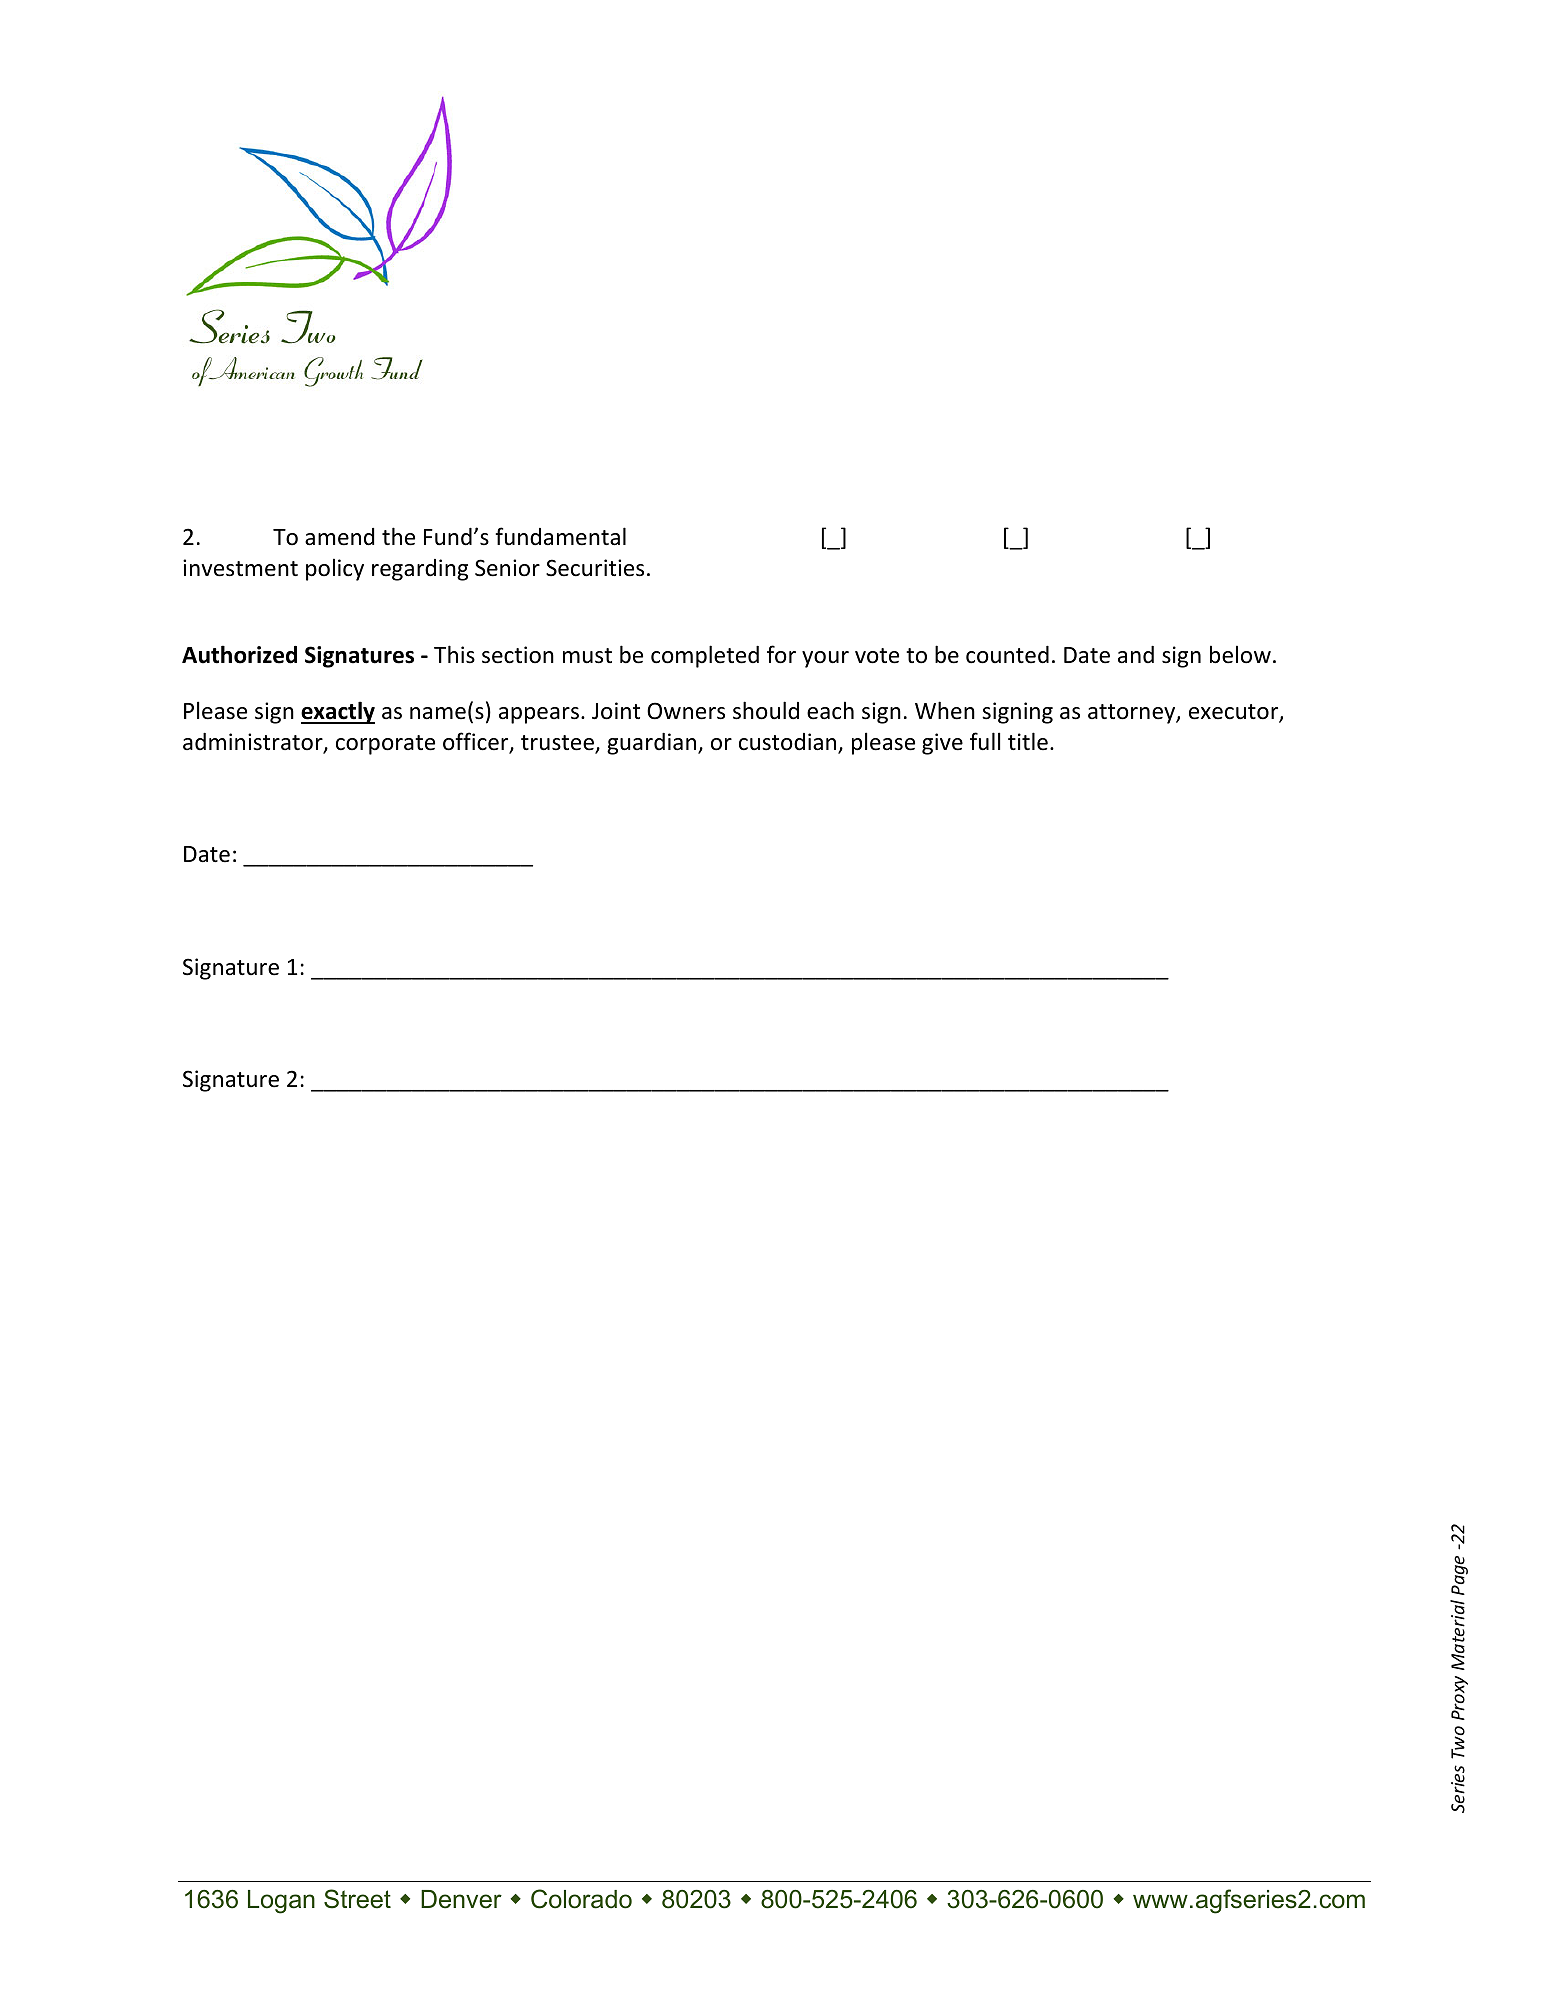 The width and height of the screenshot is (1549, 2005). Describe the element at coordinates (357, 1899) in the screenshot. I see `Street` at that location.
